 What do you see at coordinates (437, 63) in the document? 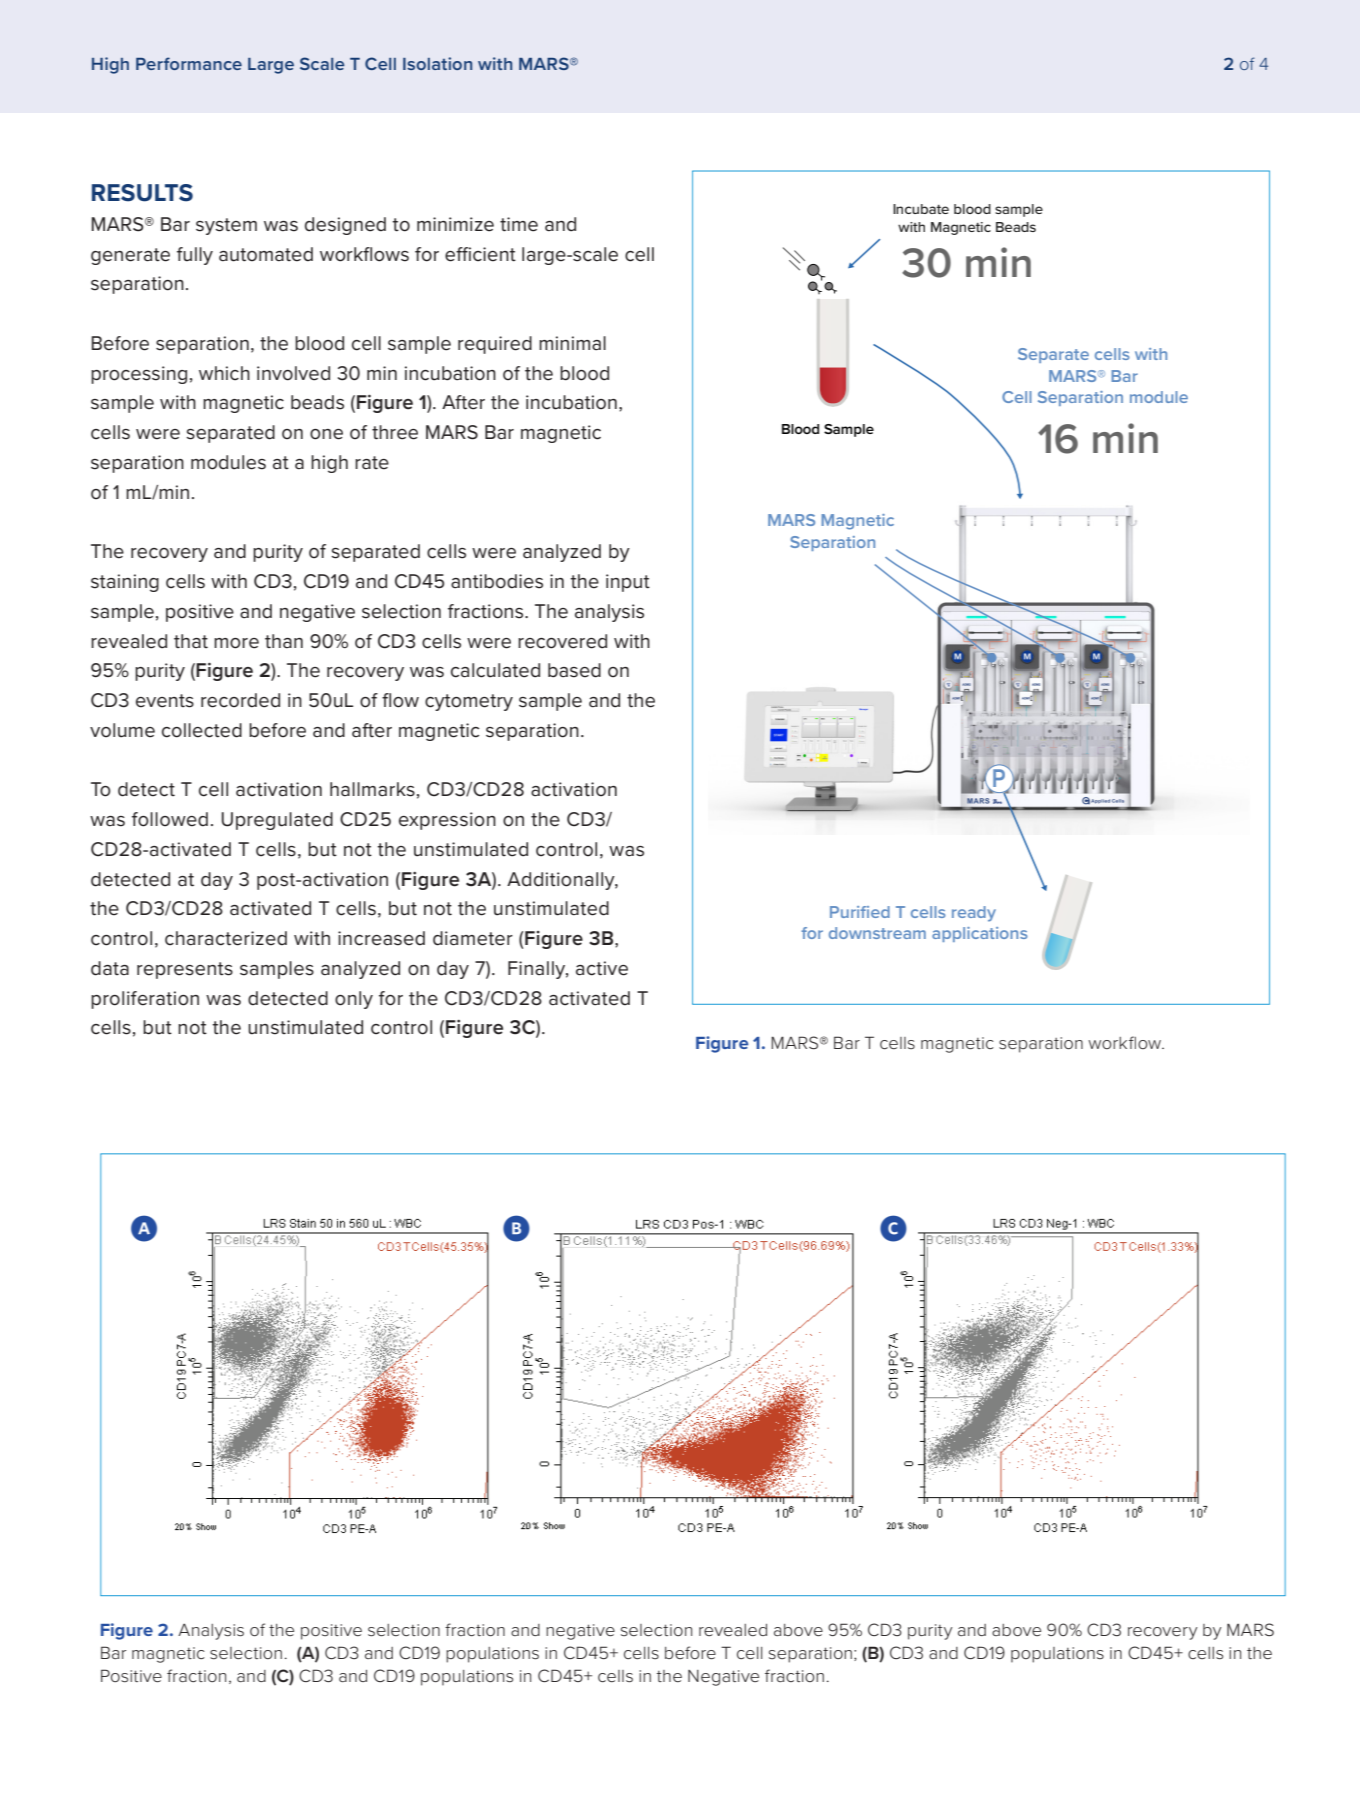
I see `Isolation` at bounding box center [437, 63].
